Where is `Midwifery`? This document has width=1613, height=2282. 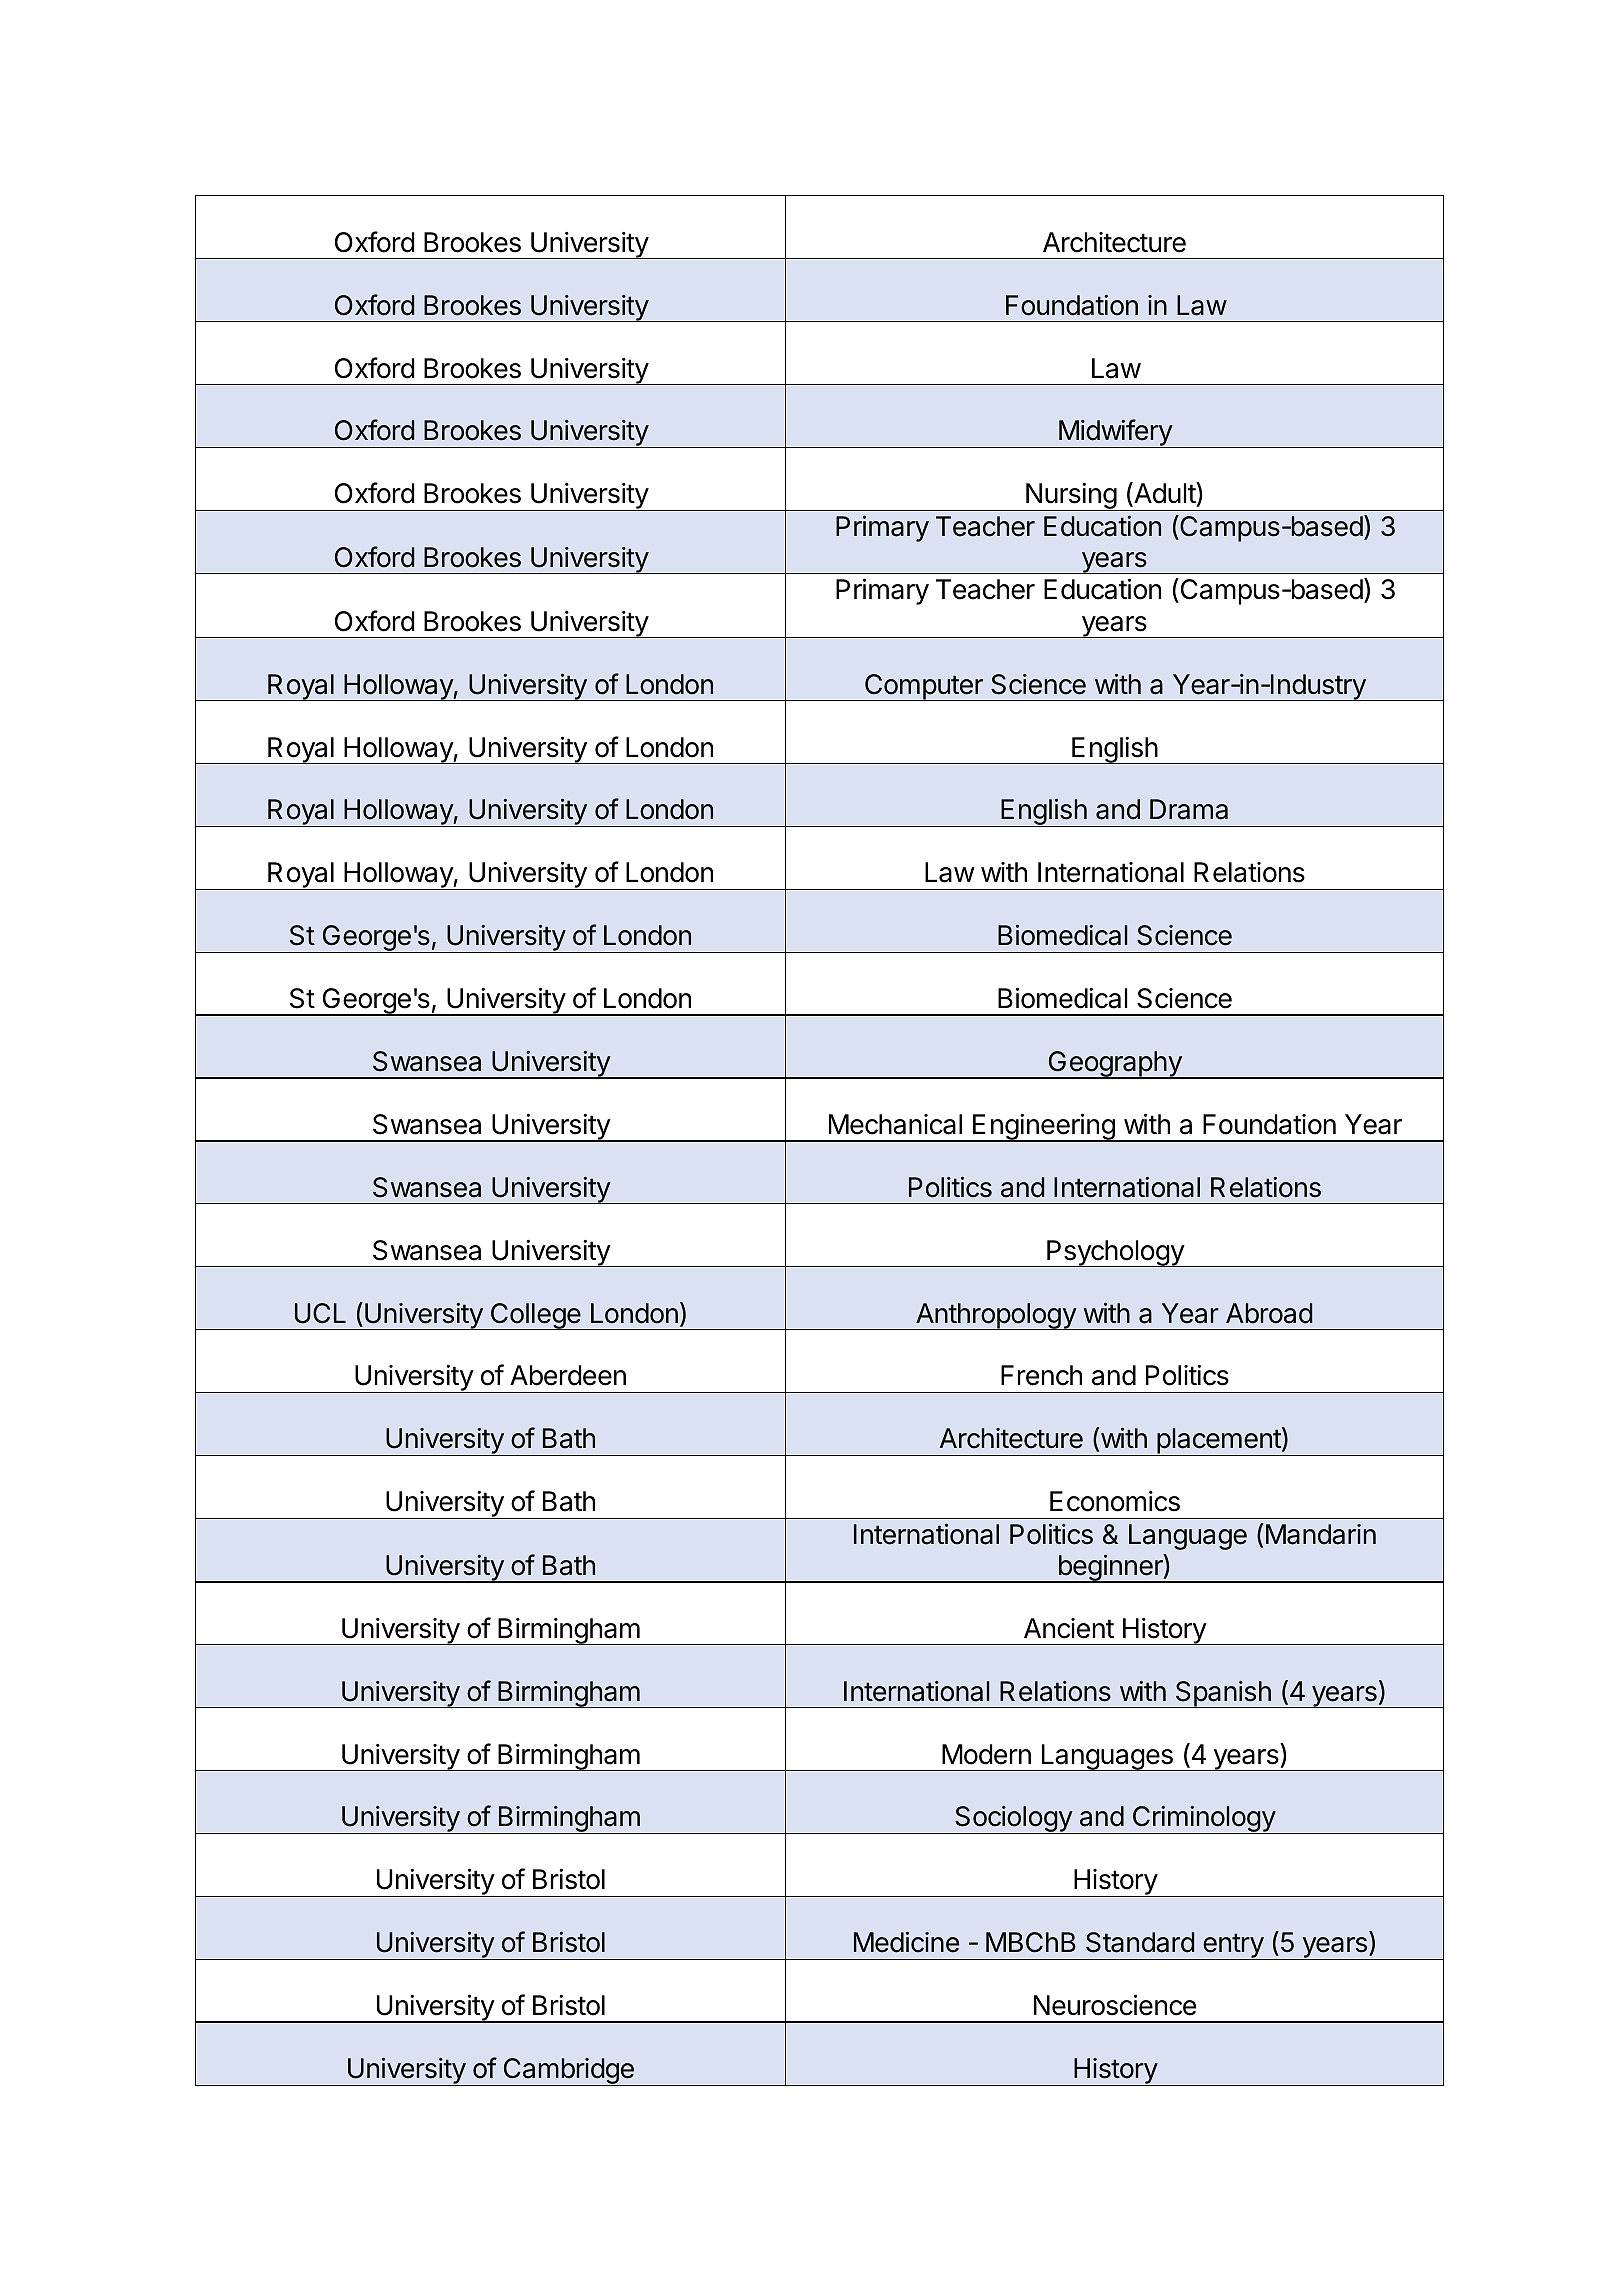 Midwifery is located at coordinates (1115, 433).
